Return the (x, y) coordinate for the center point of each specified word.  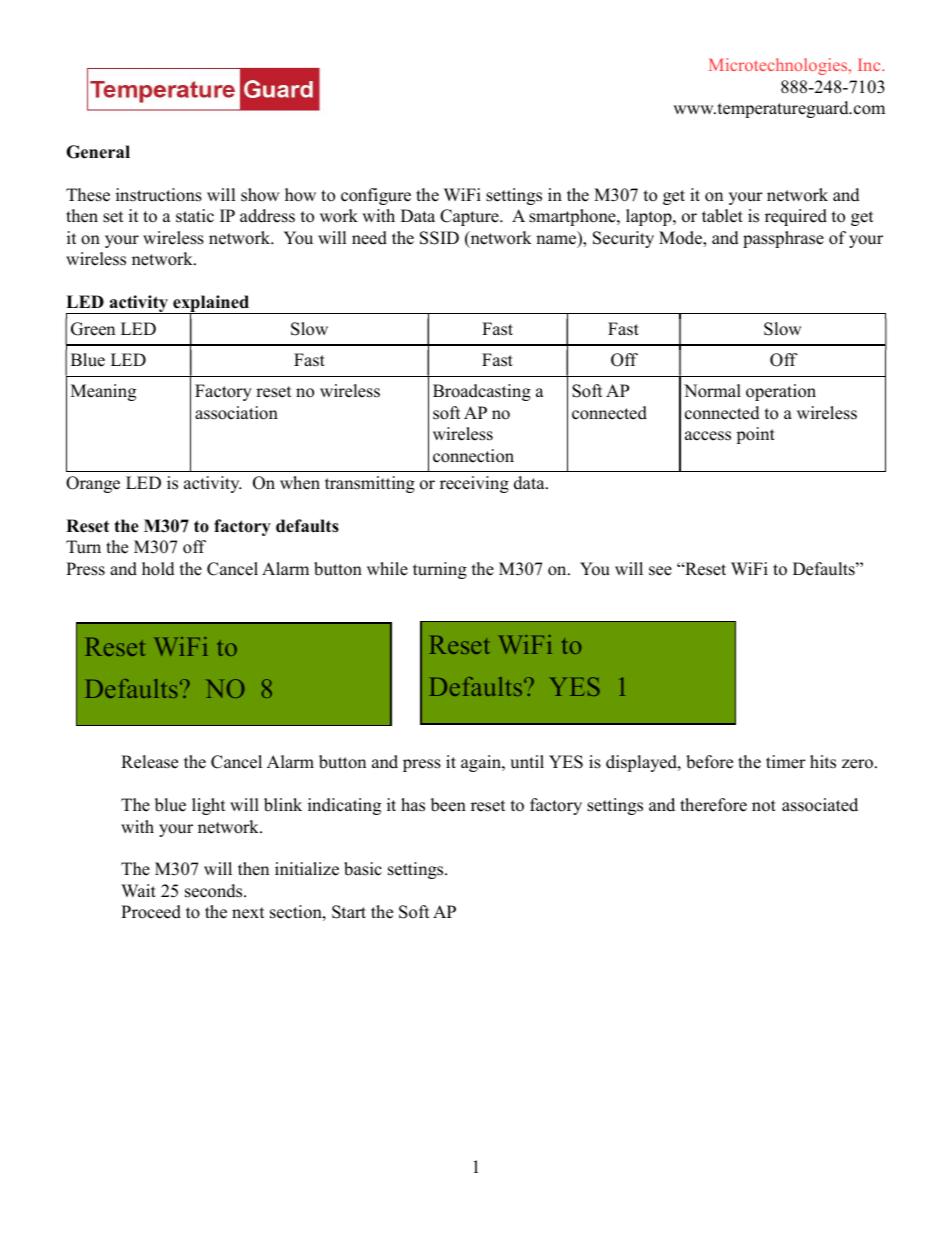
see (660, 571)
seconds (215, 891)
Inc (870, 65)
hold (158, 569)
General (98, 152)
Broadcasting (482, 392)
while (387, 569)
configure (376, 196)
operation (781, 392)
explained (211, 305)
